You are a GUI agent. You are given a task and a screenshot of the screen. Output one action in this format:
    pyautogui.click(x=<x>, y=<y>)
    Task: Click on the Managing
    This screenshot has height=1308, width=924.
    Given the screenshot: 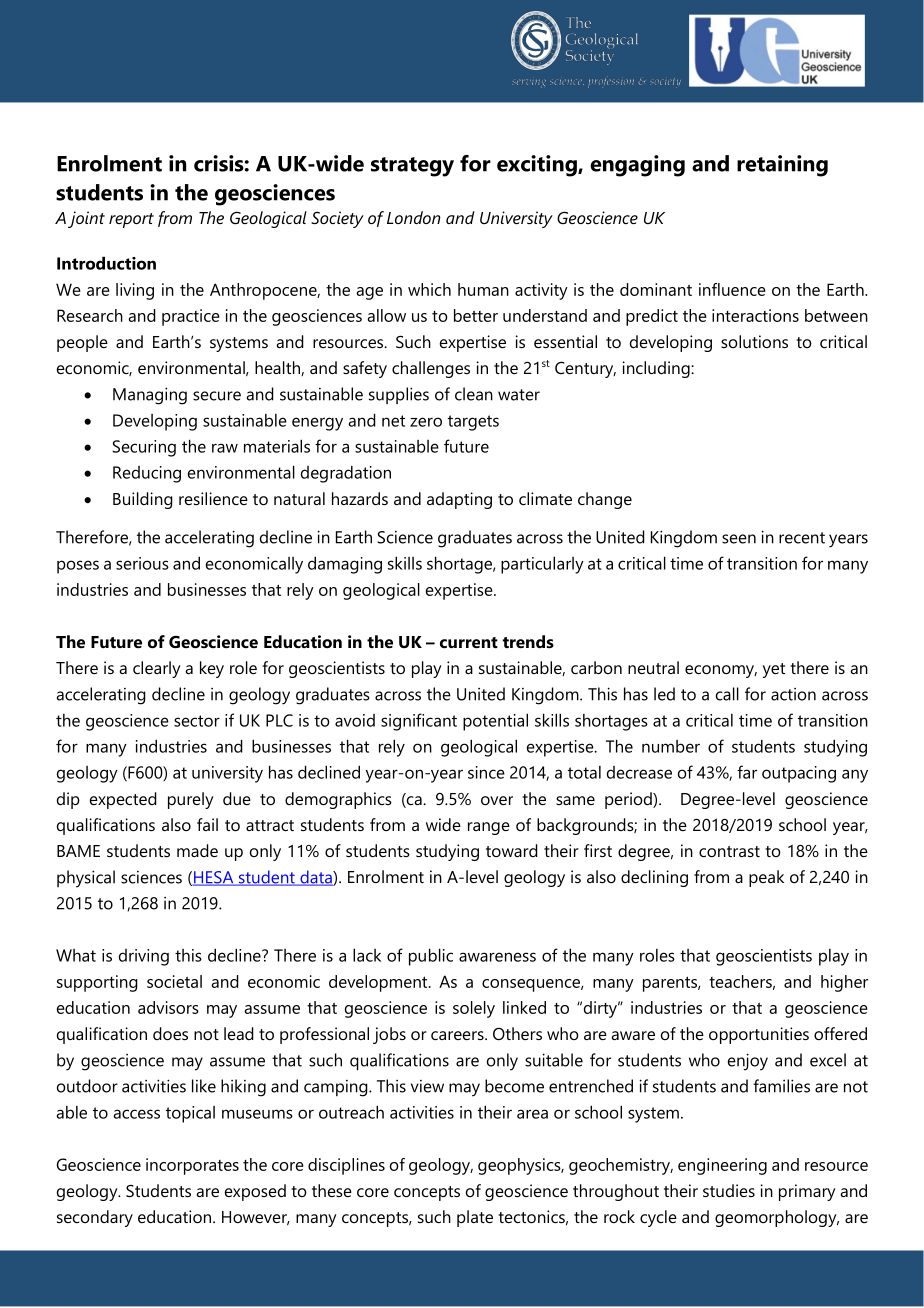 What is the action you would take?
    pyautogui.click(x=150, y=396)
